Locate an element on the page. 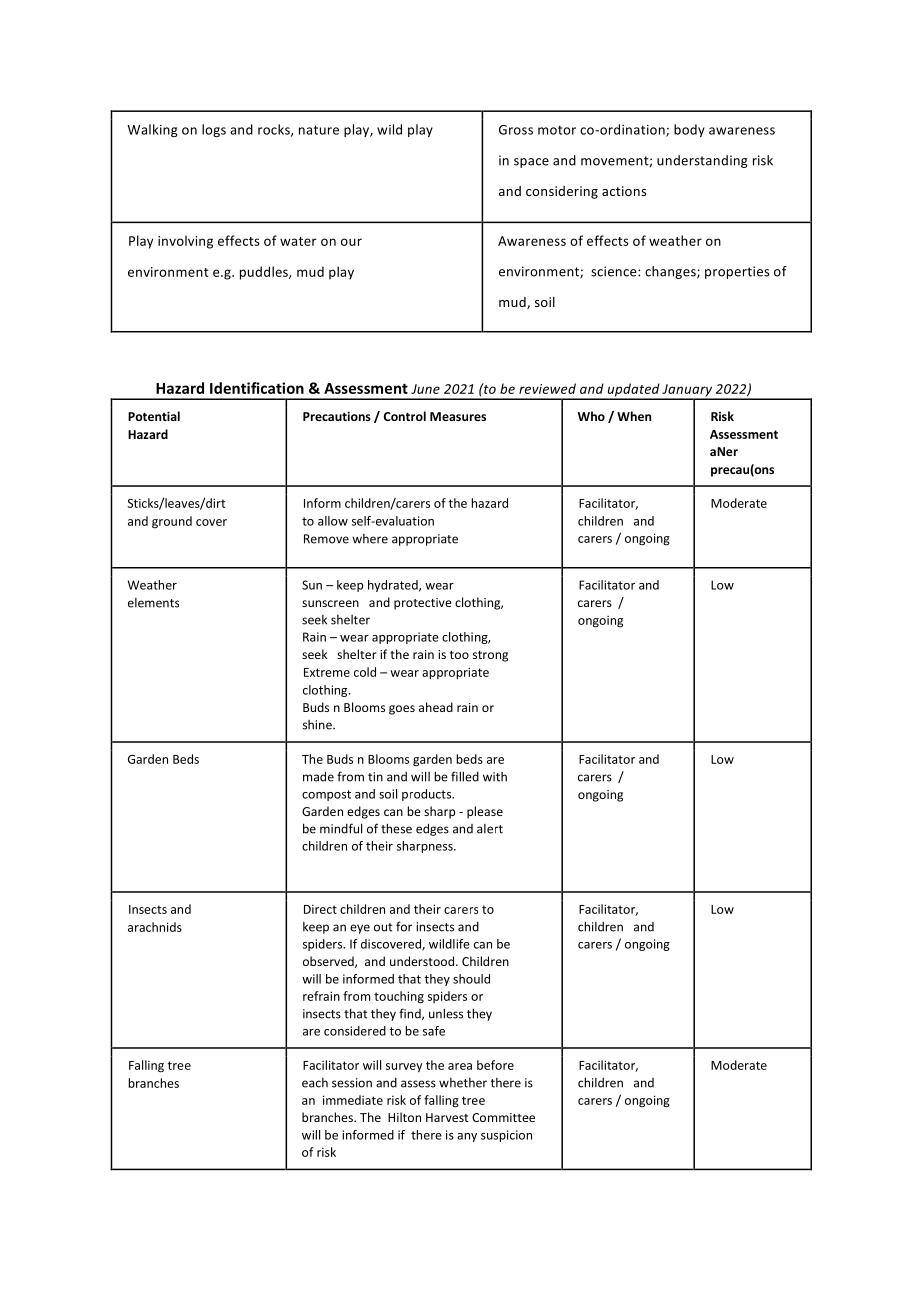 This image has width=924, height=1309. each is located at coordinates (315, 1083).
